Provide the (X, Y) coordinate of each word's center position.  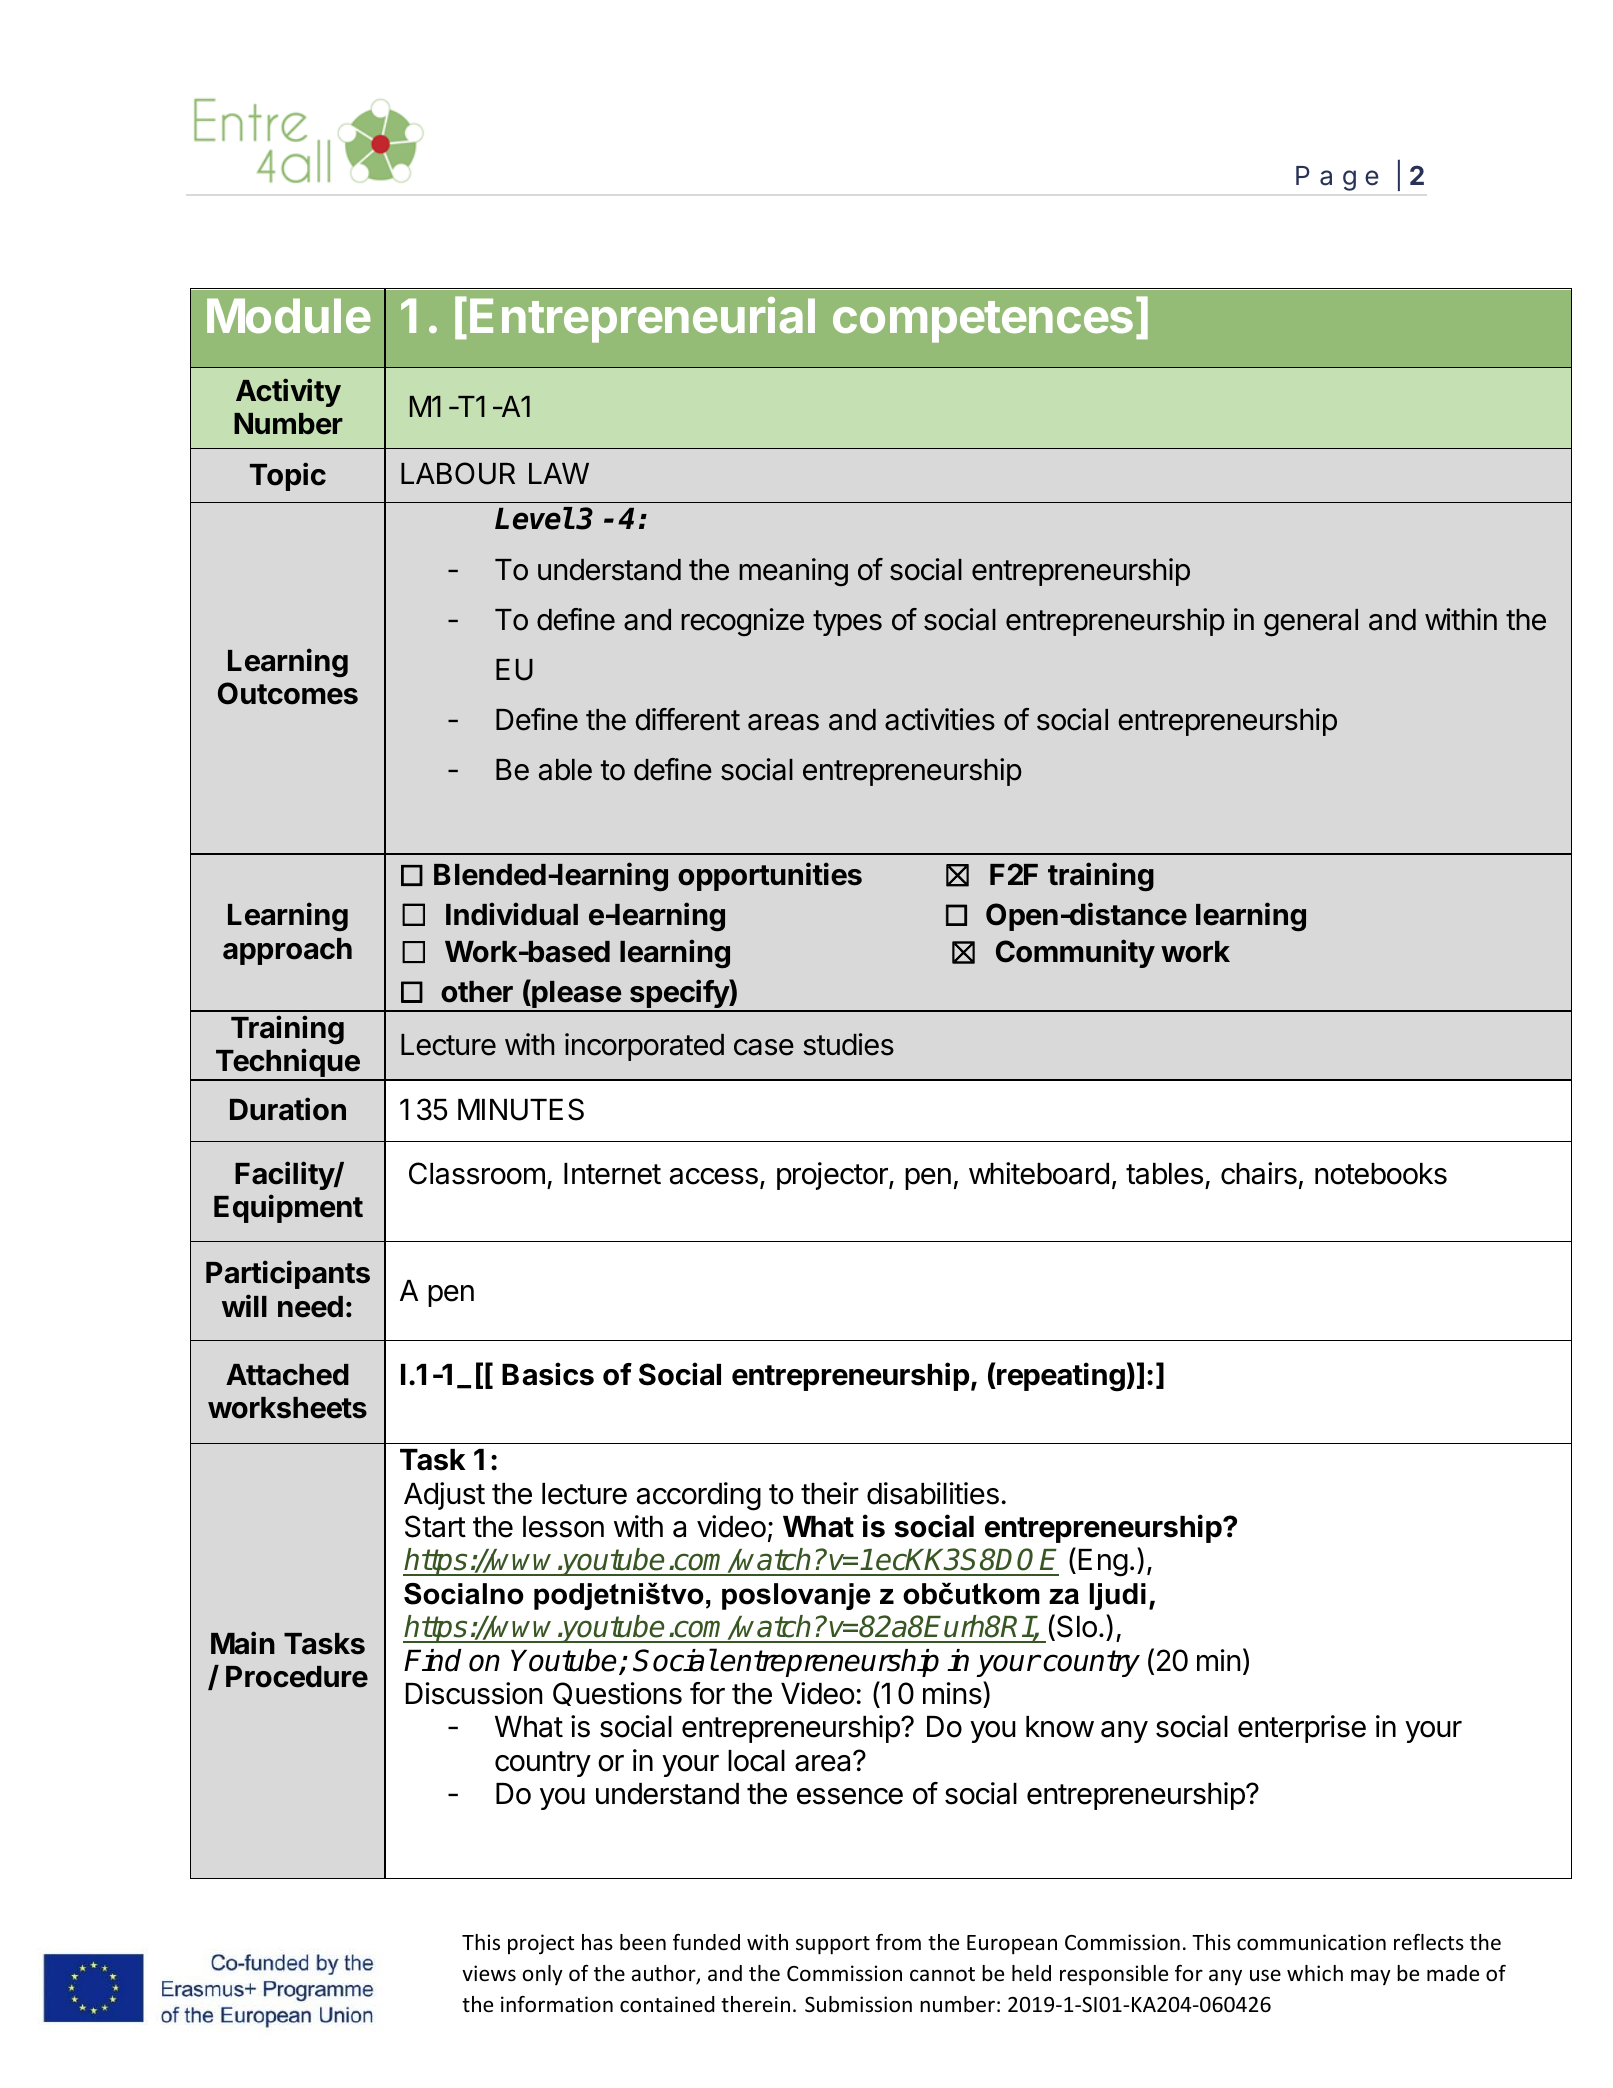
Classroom (477, 1173)
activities (940, 719)
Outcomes (288, 693)
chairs (1259, 1173)
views (489, 1973)
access (714, 1176)
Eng (1103, 1563)
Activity (288, 392)
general (1311, 623)
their (830, 1493)
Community (1075, 953)
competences (983, 322)
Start (435, 1526)
